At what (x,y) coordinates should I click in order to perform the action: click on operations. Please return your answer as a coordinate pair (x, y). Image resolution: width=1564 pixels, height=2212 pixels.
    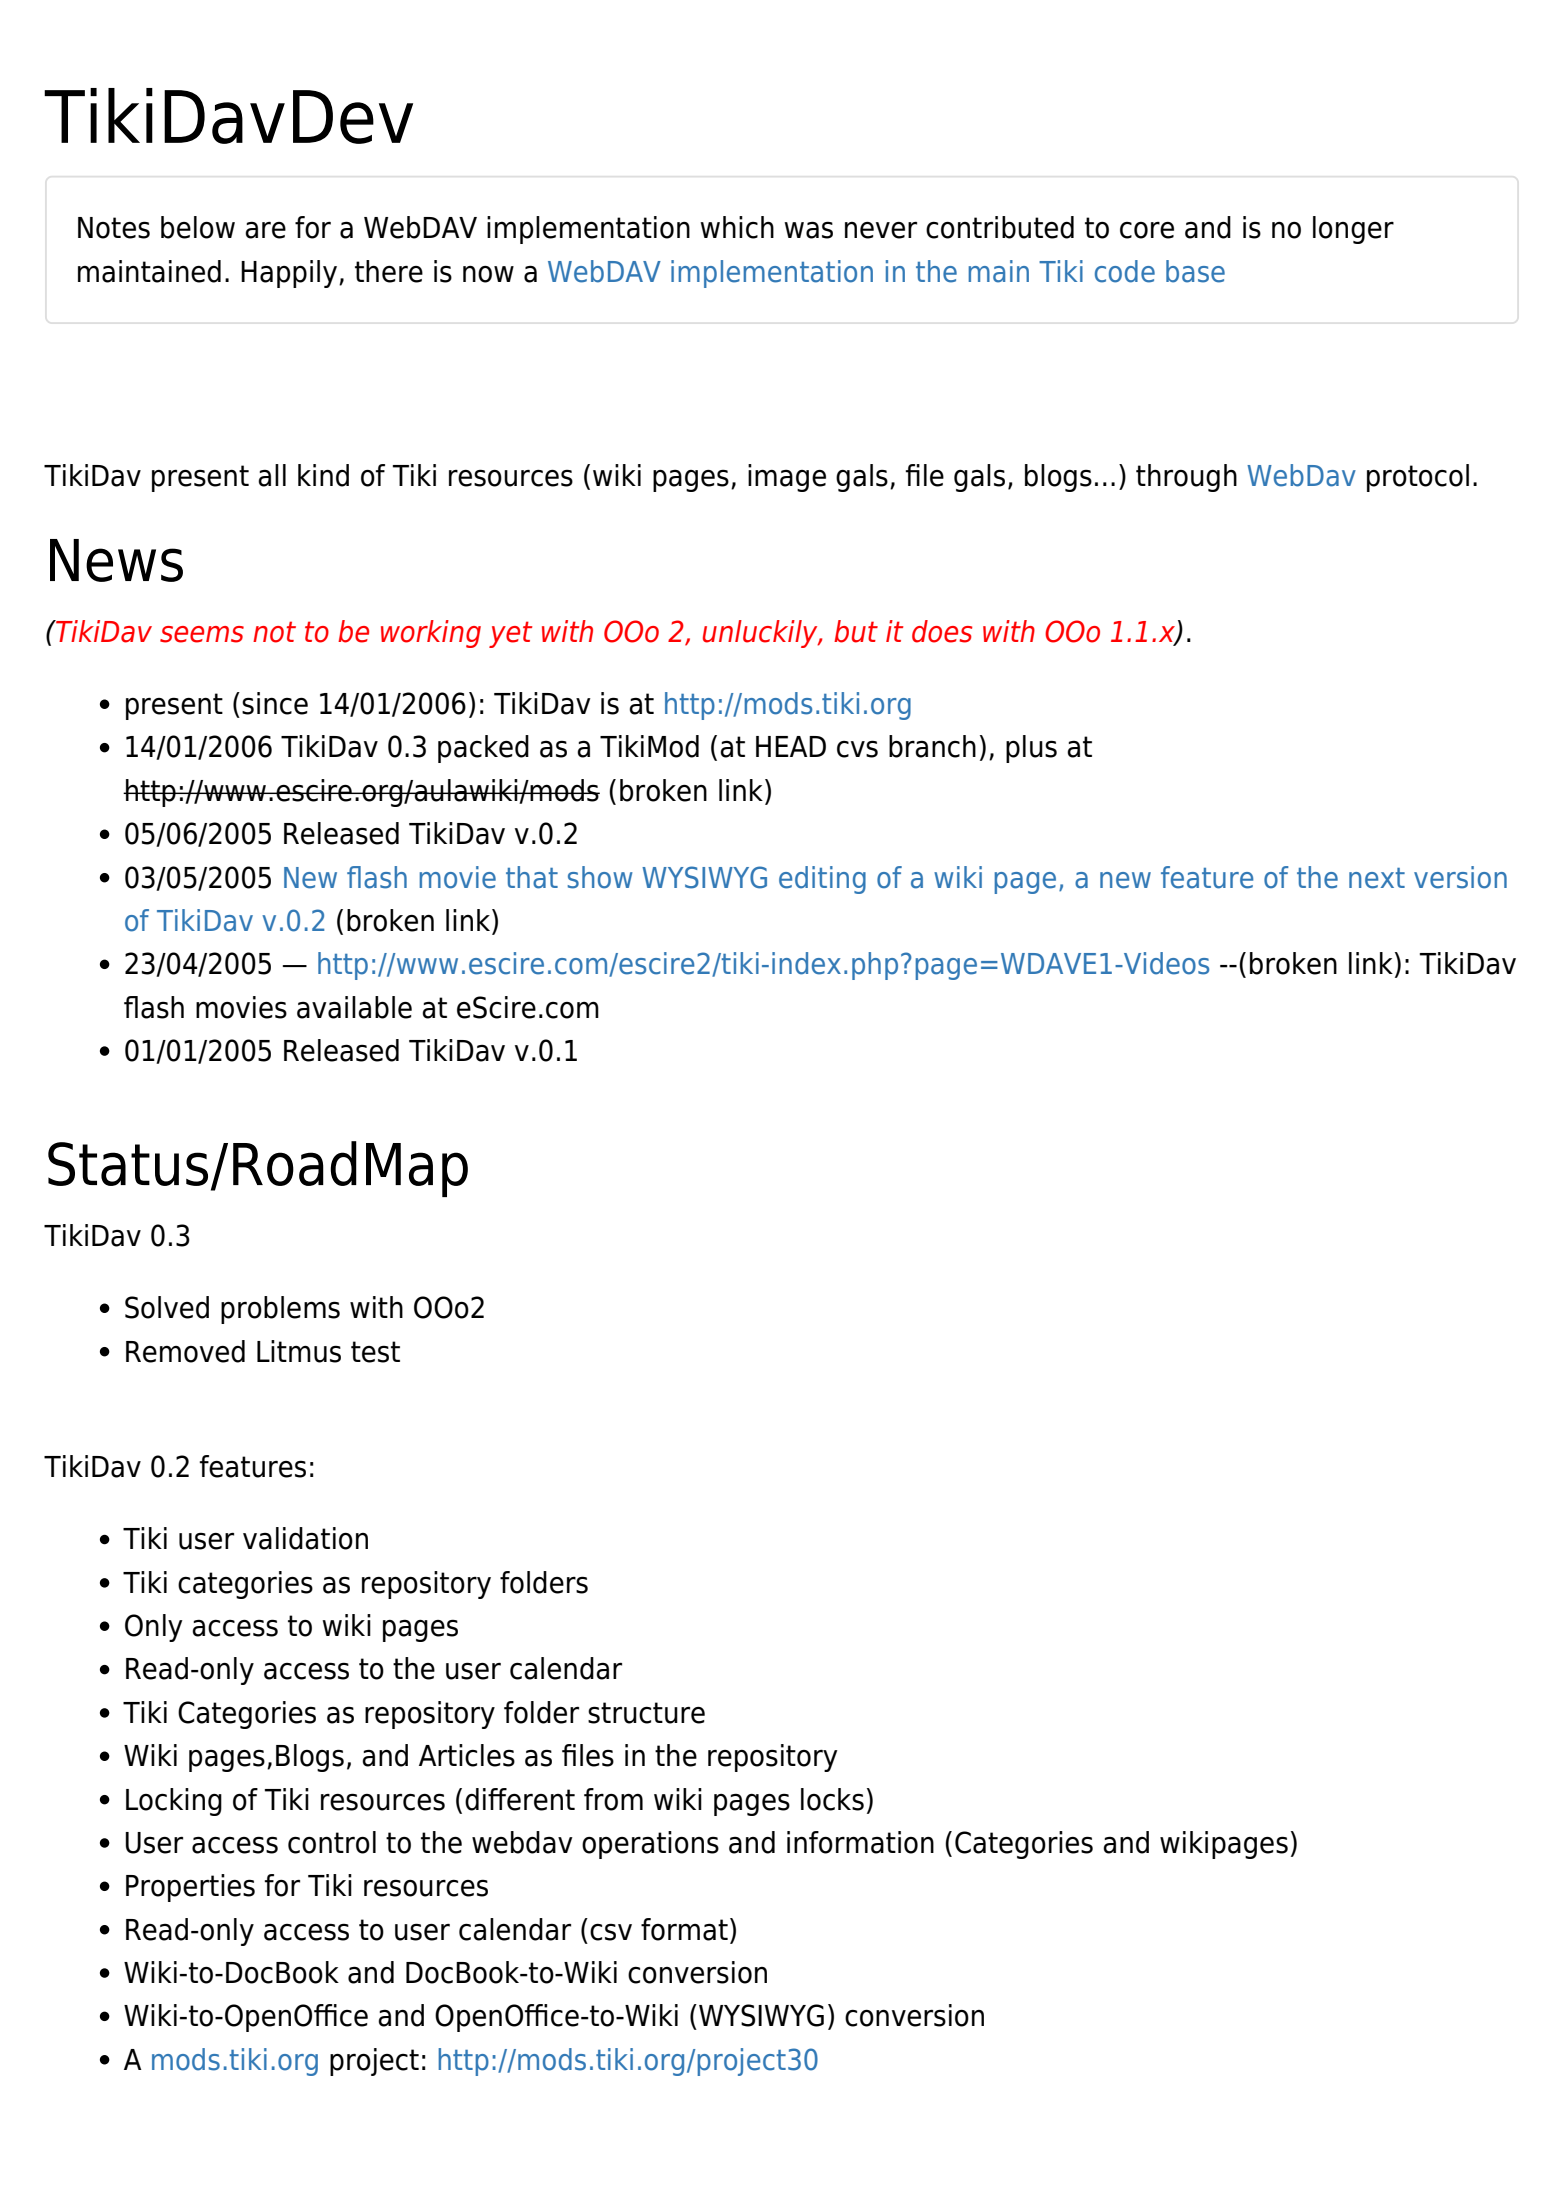
    Looking at the image, I should click on (650, 1845).
